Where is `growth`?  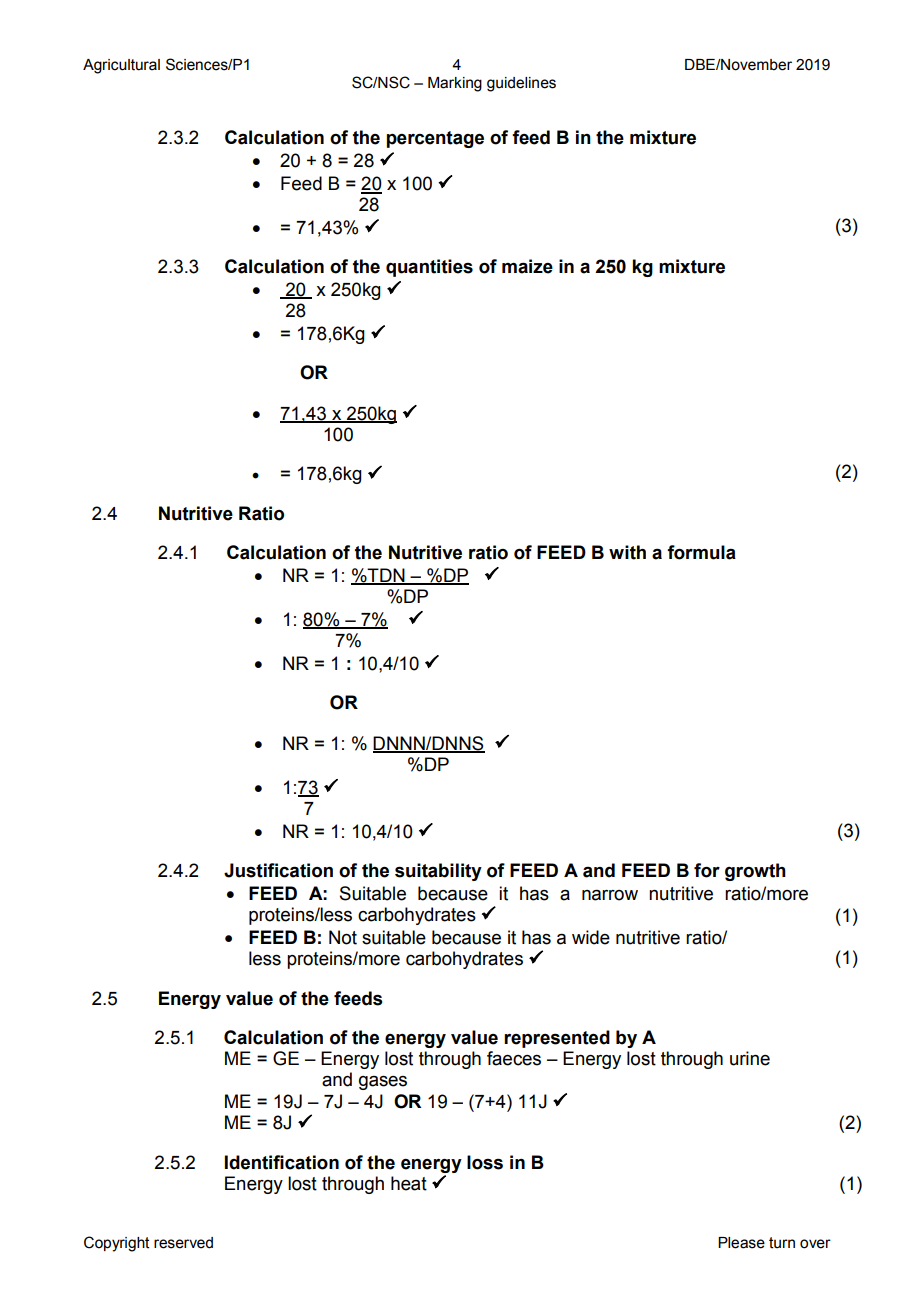
growth is located at coordinates (755, 872).
